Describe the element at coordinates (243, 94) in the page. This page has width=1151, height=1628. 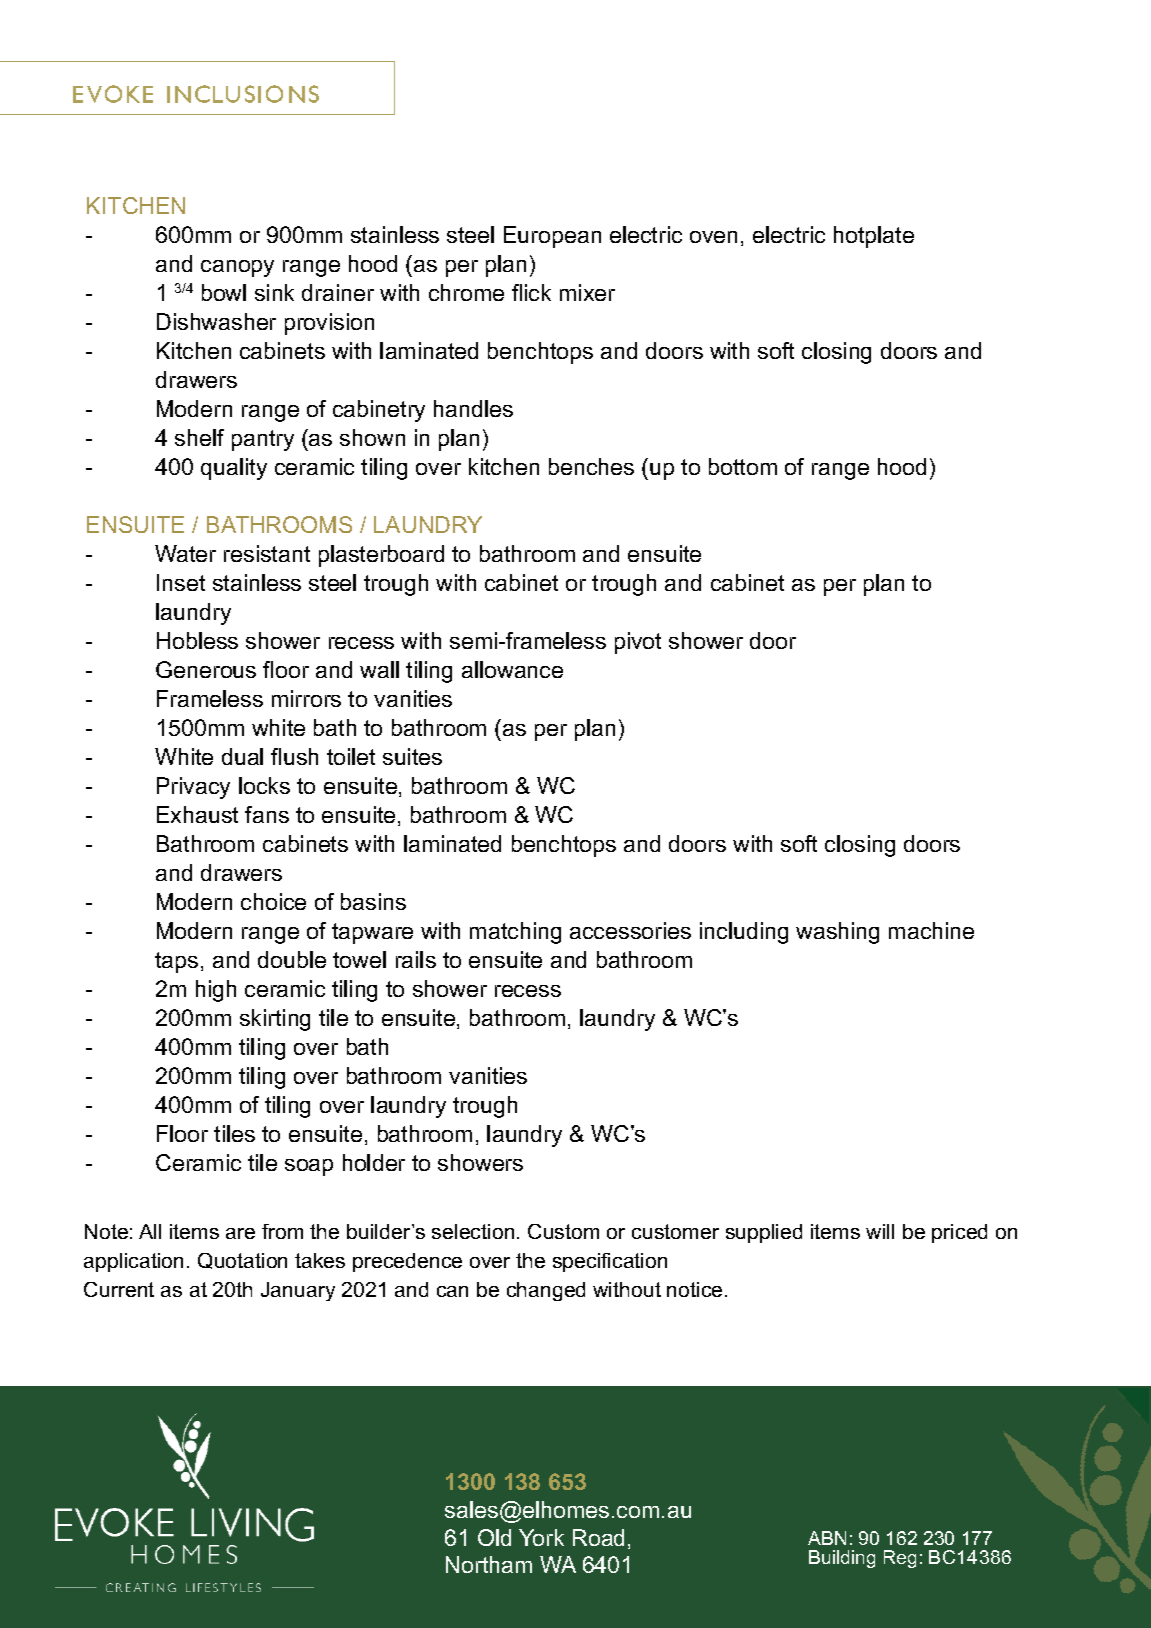
I see `INCLUSIONS` at that location.
